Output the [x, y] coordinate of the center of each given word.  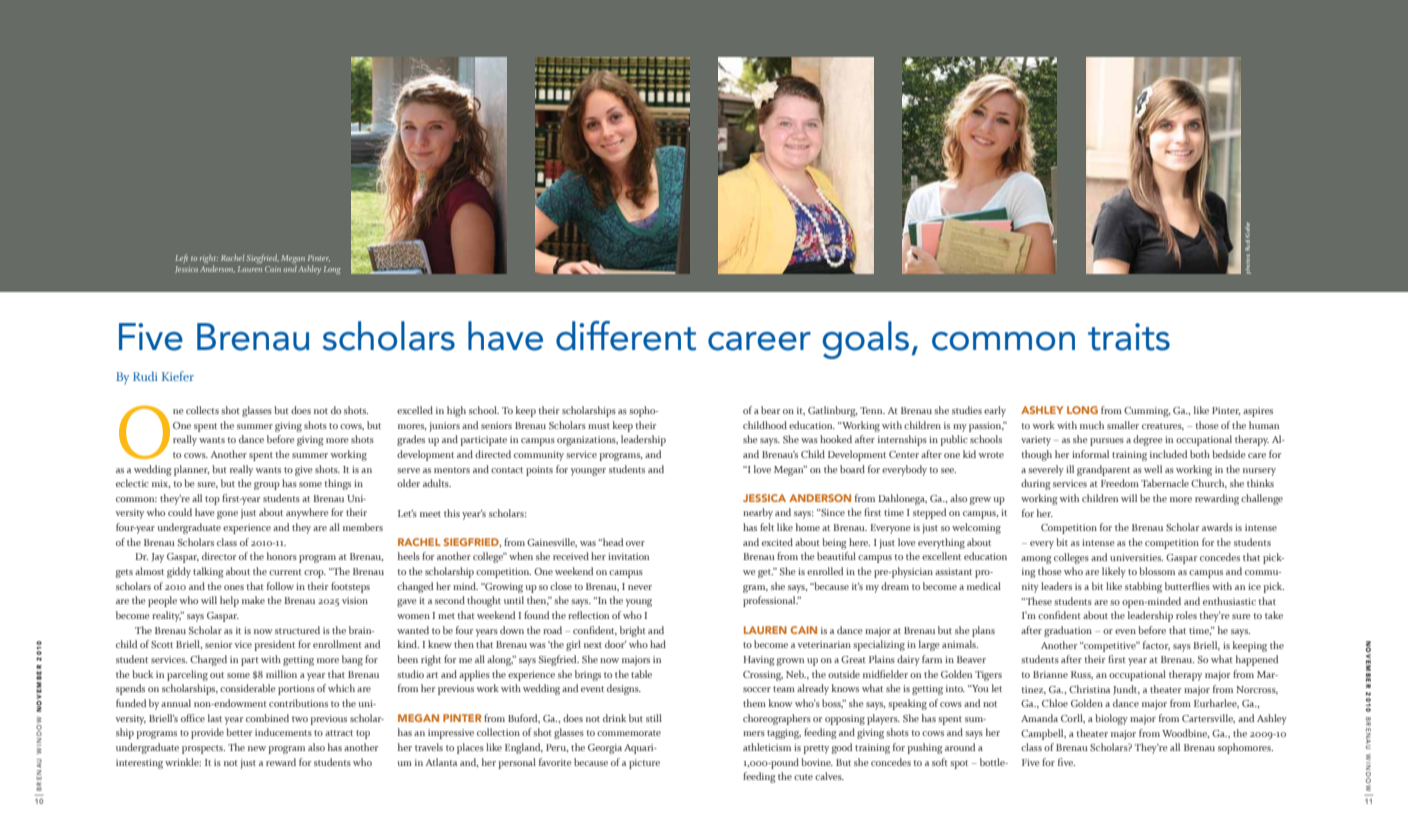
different [626, 336]
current [285, 572]
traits [1129, 337]
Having [759, 661]
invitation [628, 556]
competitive [1110, 647]
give [304, 471]
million [281, 674]
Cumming [1147, 412]
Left [181, 258]
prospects [203, 749]
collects [202, 410]
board [852, 469]
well [1153, 469]
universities [1136, 557]
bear [770, 410]
